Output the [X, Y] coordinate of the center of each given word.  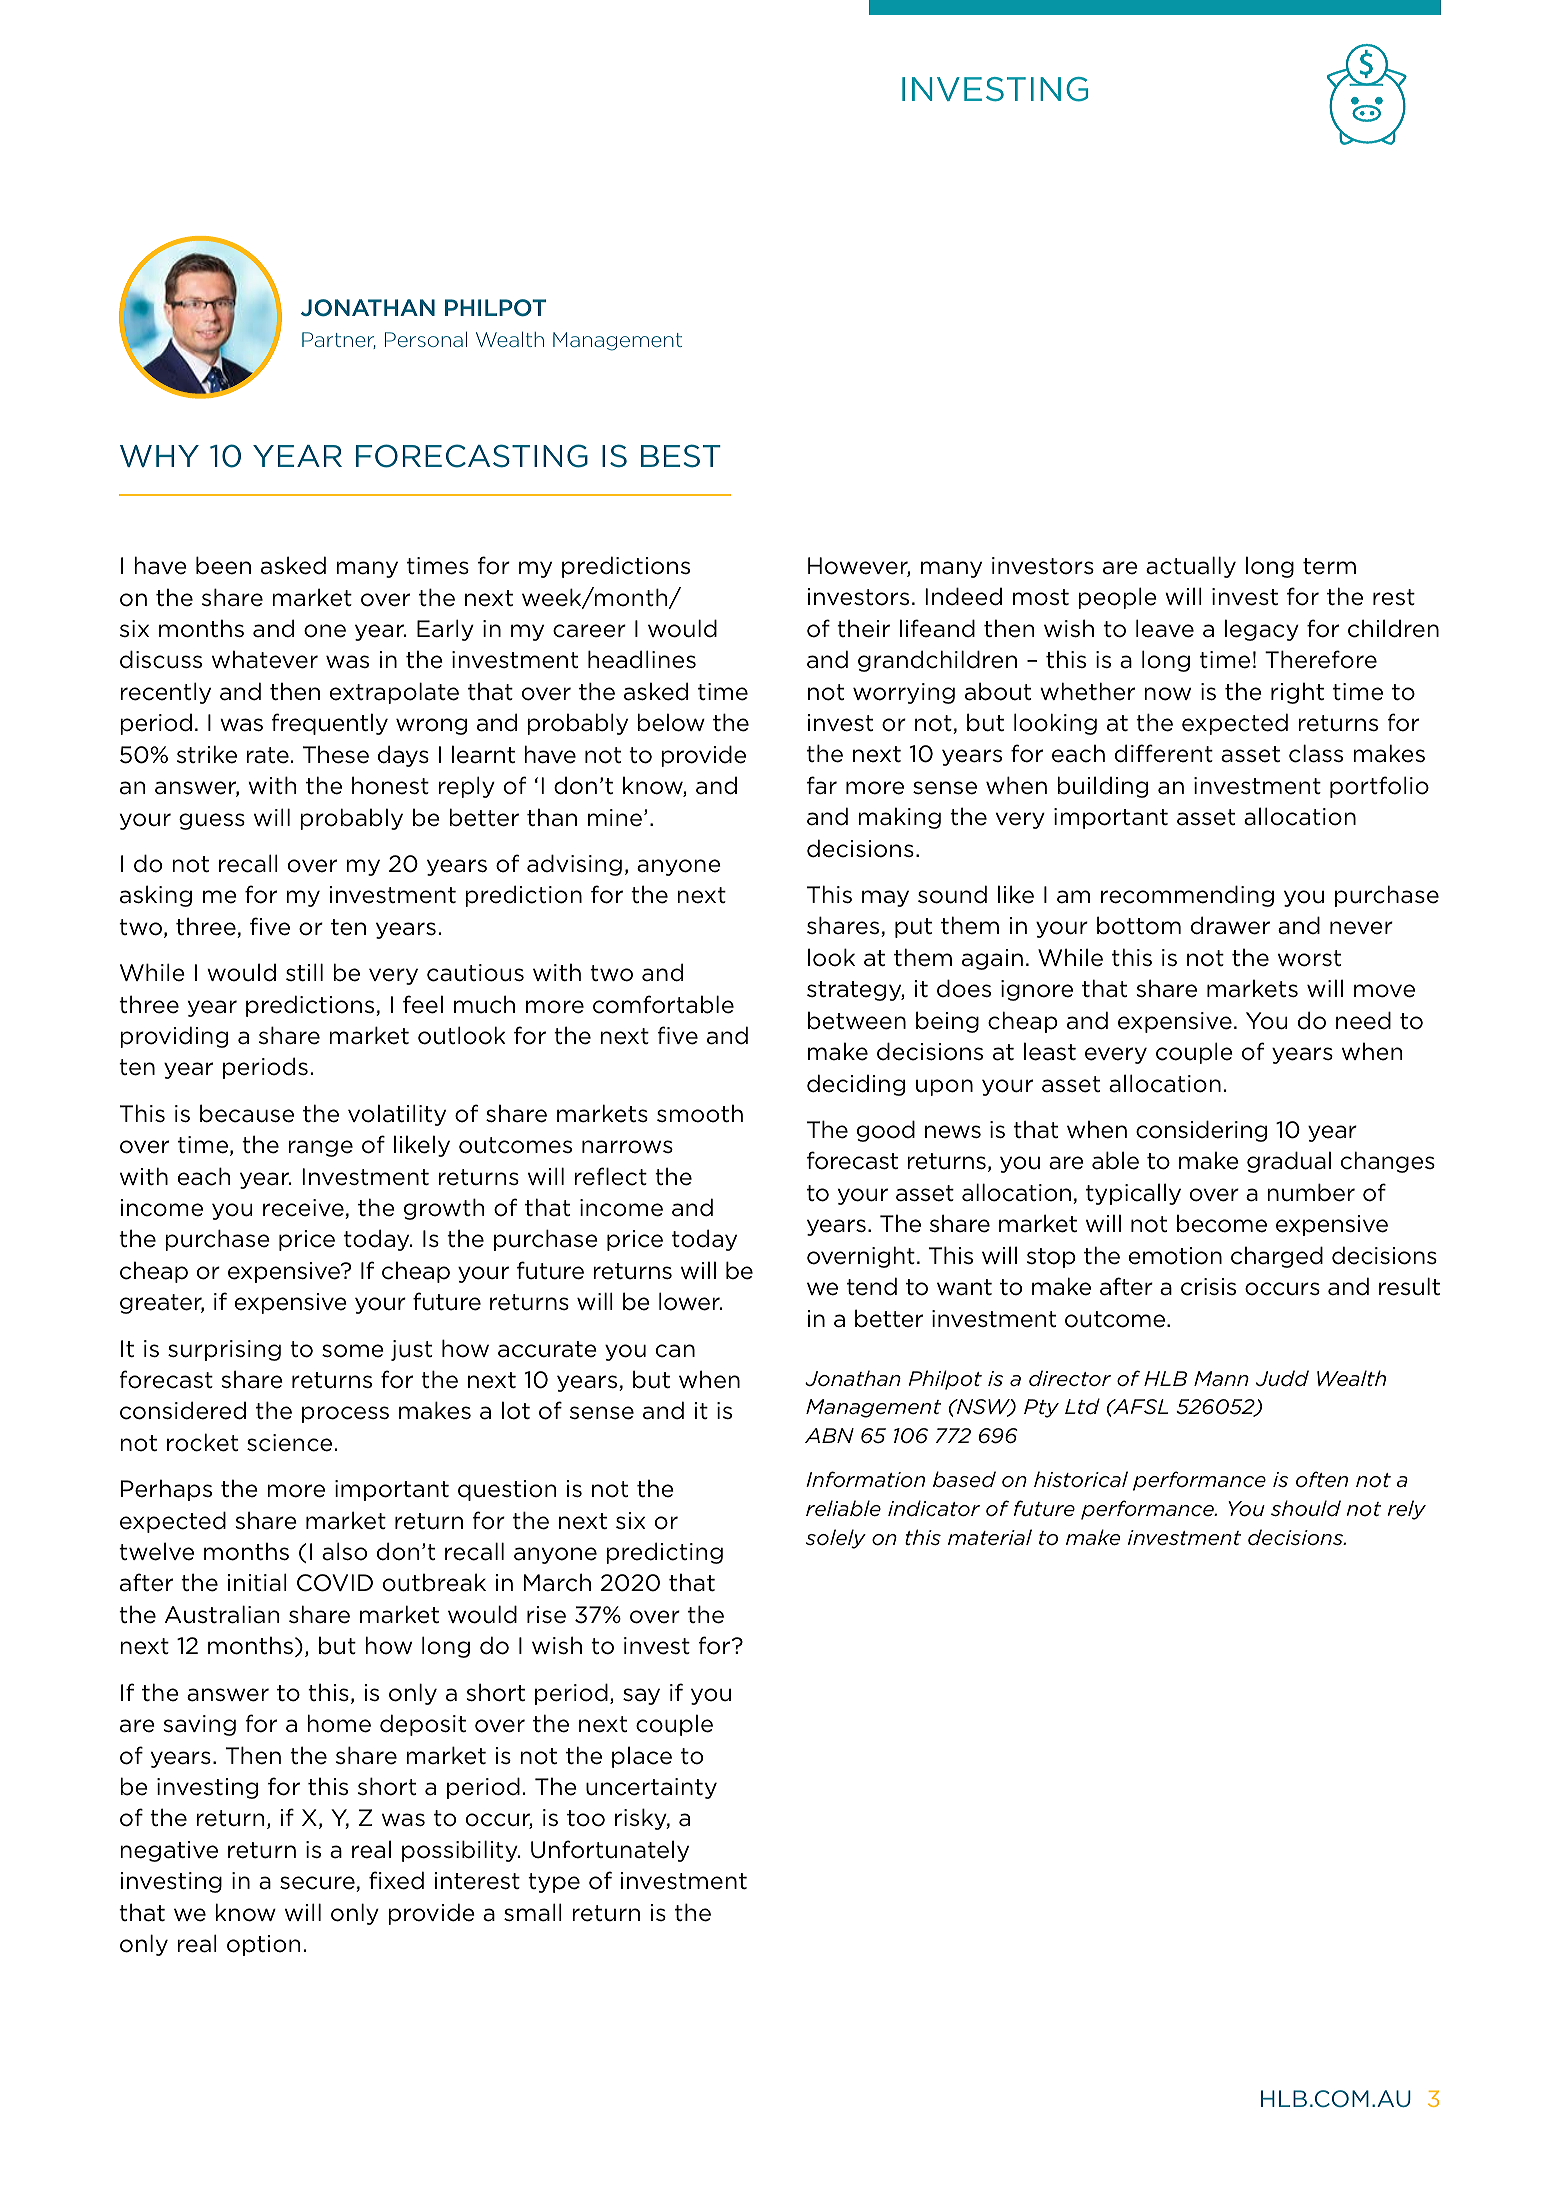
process [345, 1414]
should [1306, 1508]
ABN [829, 1435]
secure [318, 1884]
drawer [1230, 925]
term [1329, 566]
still [304, 972]
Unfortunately [610, 1851]
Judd [1282, 1378]
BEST [681, 456]
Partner [339, 340]
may [885, 898]
